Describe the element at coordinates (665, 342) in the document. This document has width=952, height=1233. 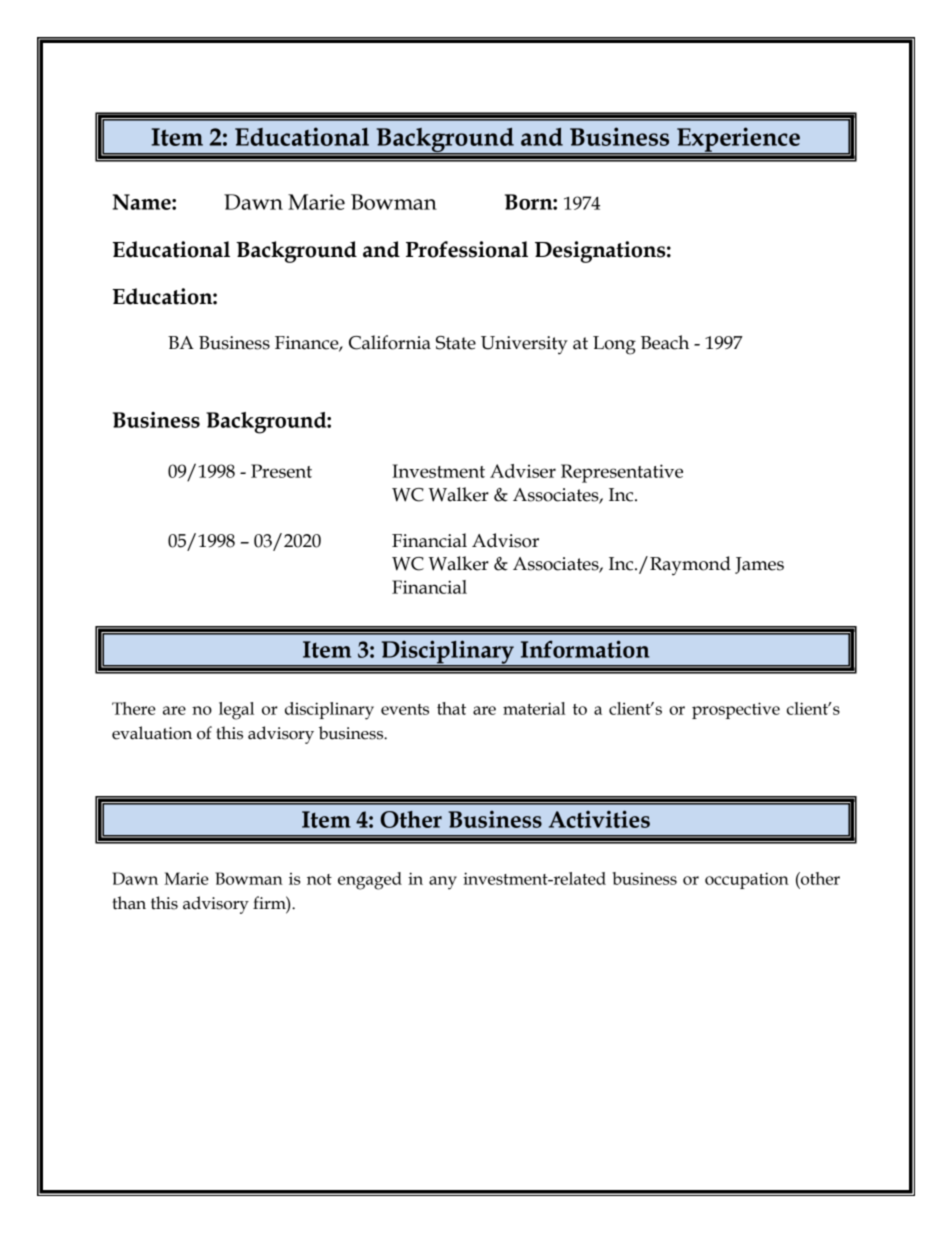
I see `Beach` at that location.
